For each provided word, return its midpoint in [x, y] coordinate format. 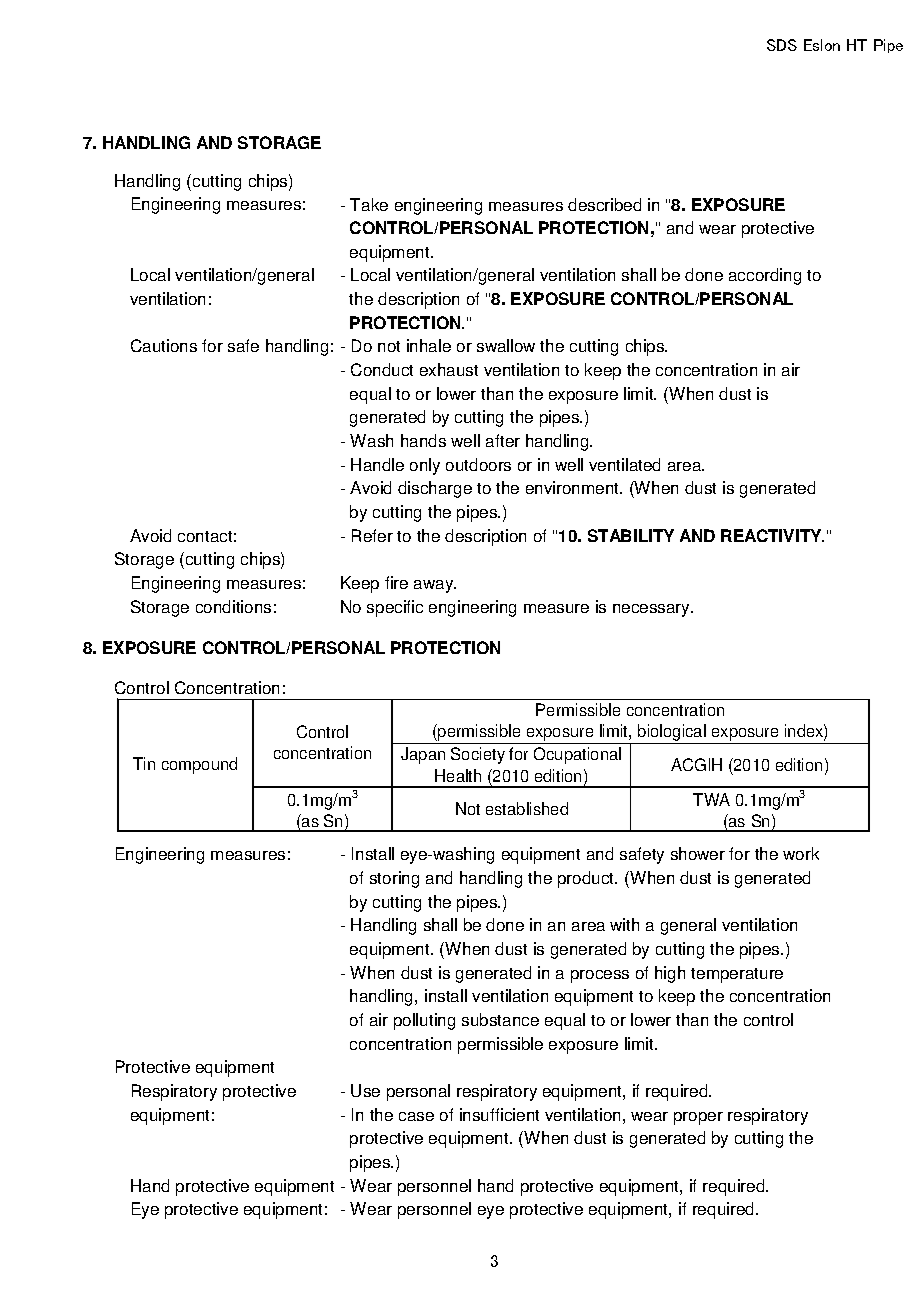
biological [672, 734]
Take [369, 204]
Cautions [164, 345]
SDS [782, 45]
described [604, 204]
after [503, 440]
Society [478, 755]
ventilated [624, 464]
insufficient [499, 1114]
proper [698, 1118]
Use [365, 1090]
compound [199, 765]
